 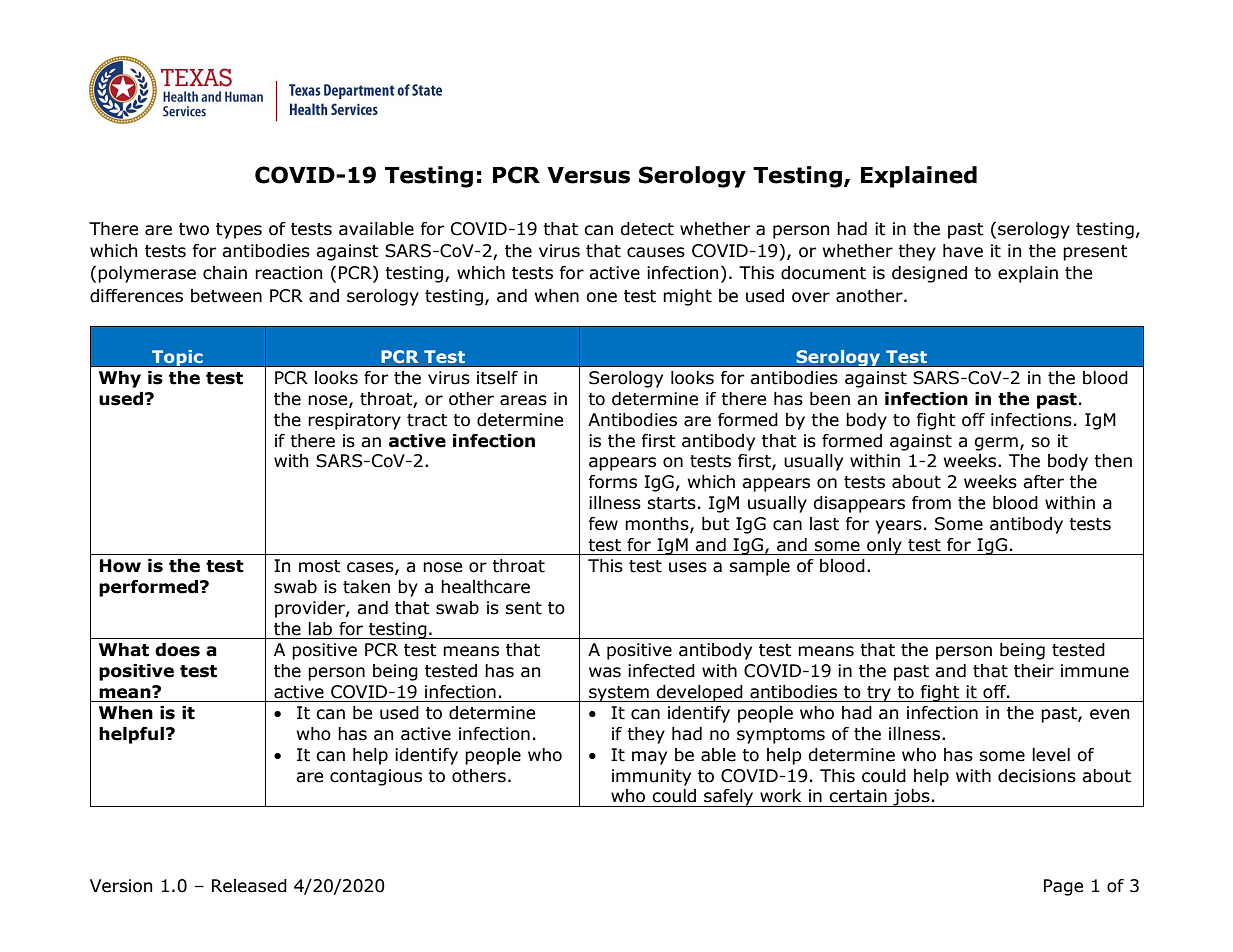 I want to click on was, so click(x=605, y=672).
